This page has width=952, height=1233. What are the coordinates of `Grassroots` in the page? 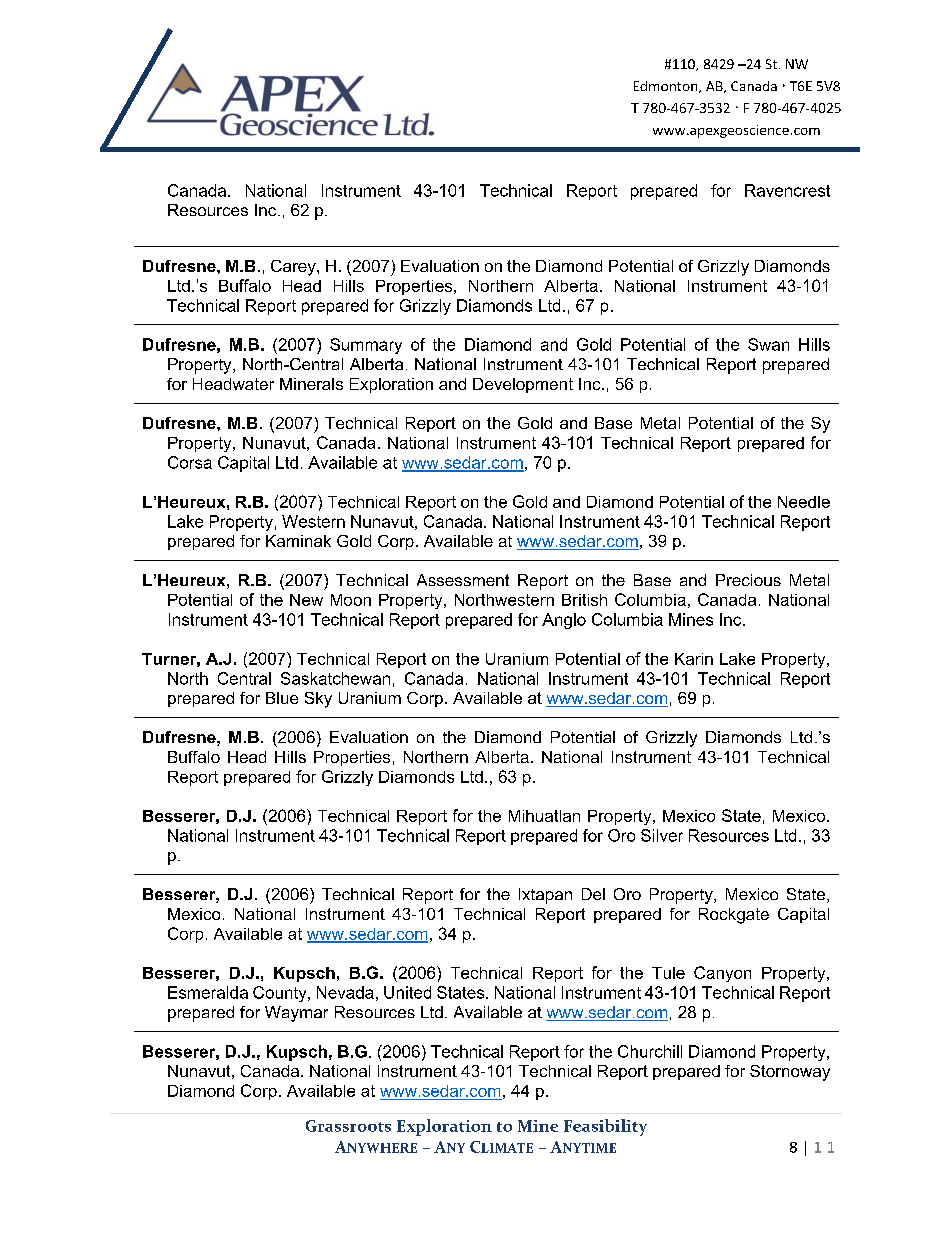 It's located at (348, 1126).
